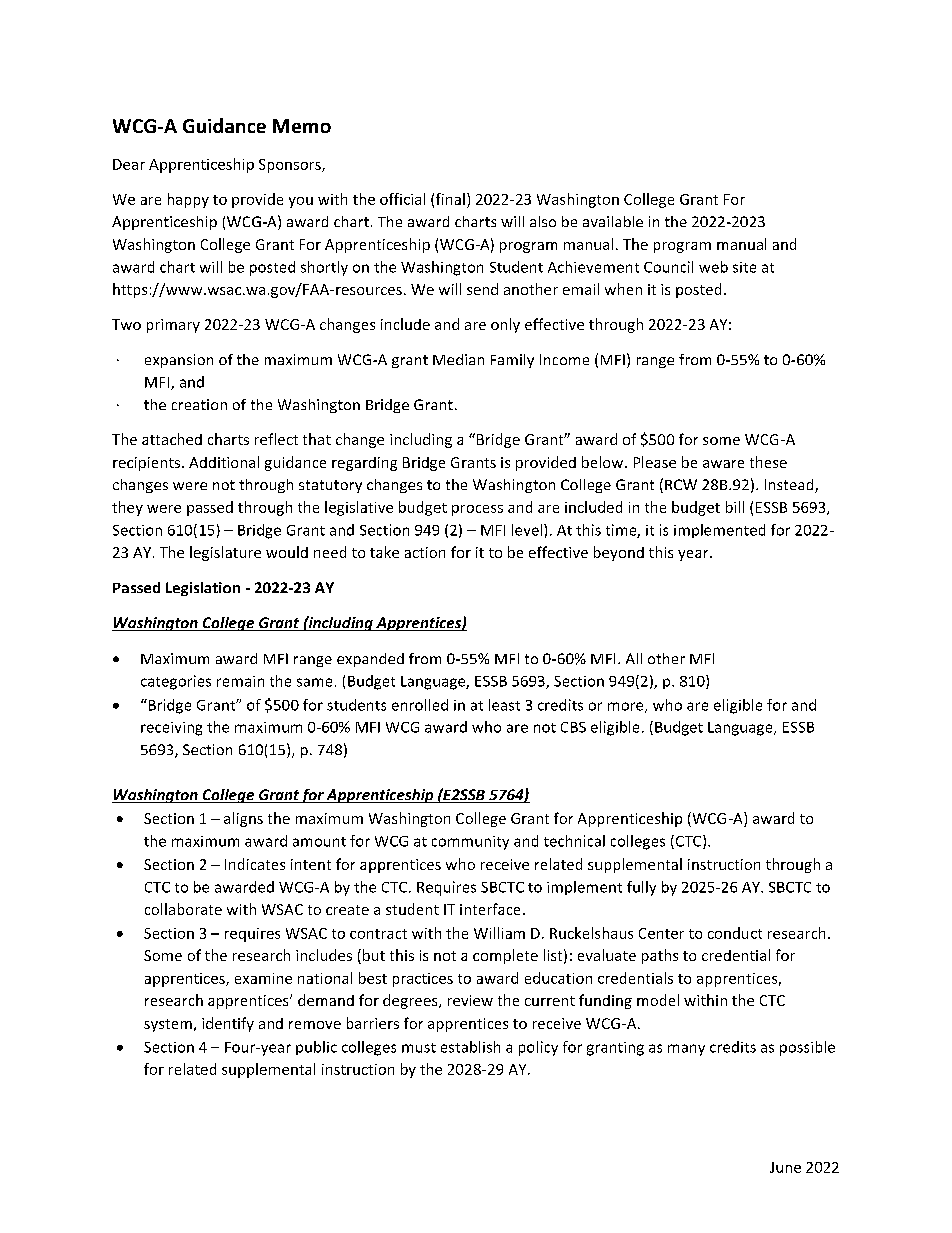 The image size is (952, 1233). I want to click on remain, so click(240, 681).
